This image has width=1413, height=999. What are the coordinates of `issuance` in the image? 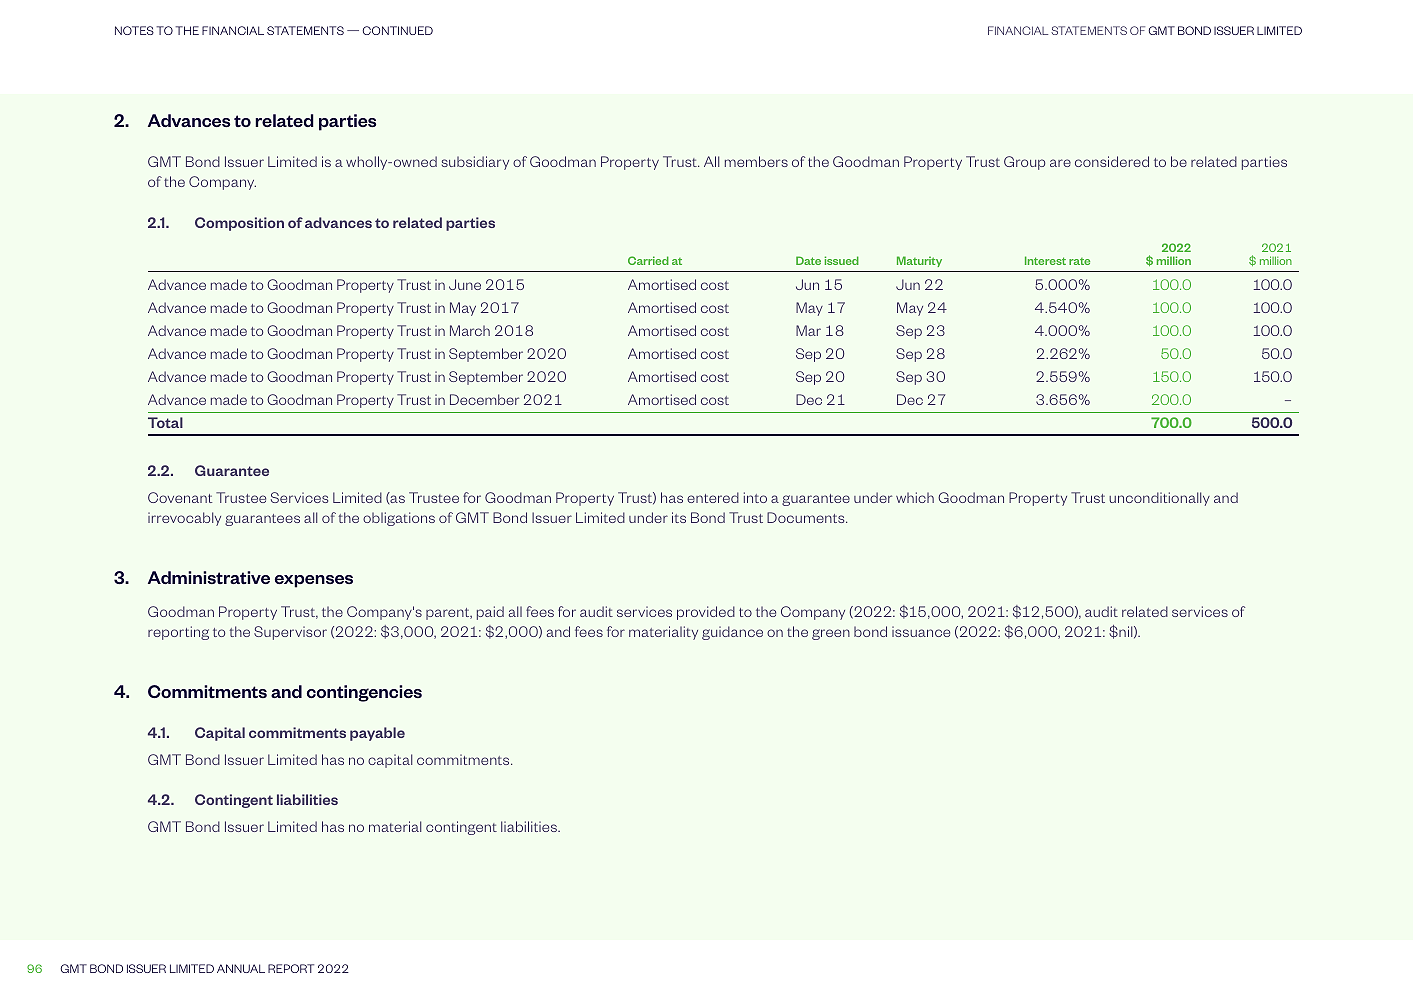 It's located at (921, 631).
